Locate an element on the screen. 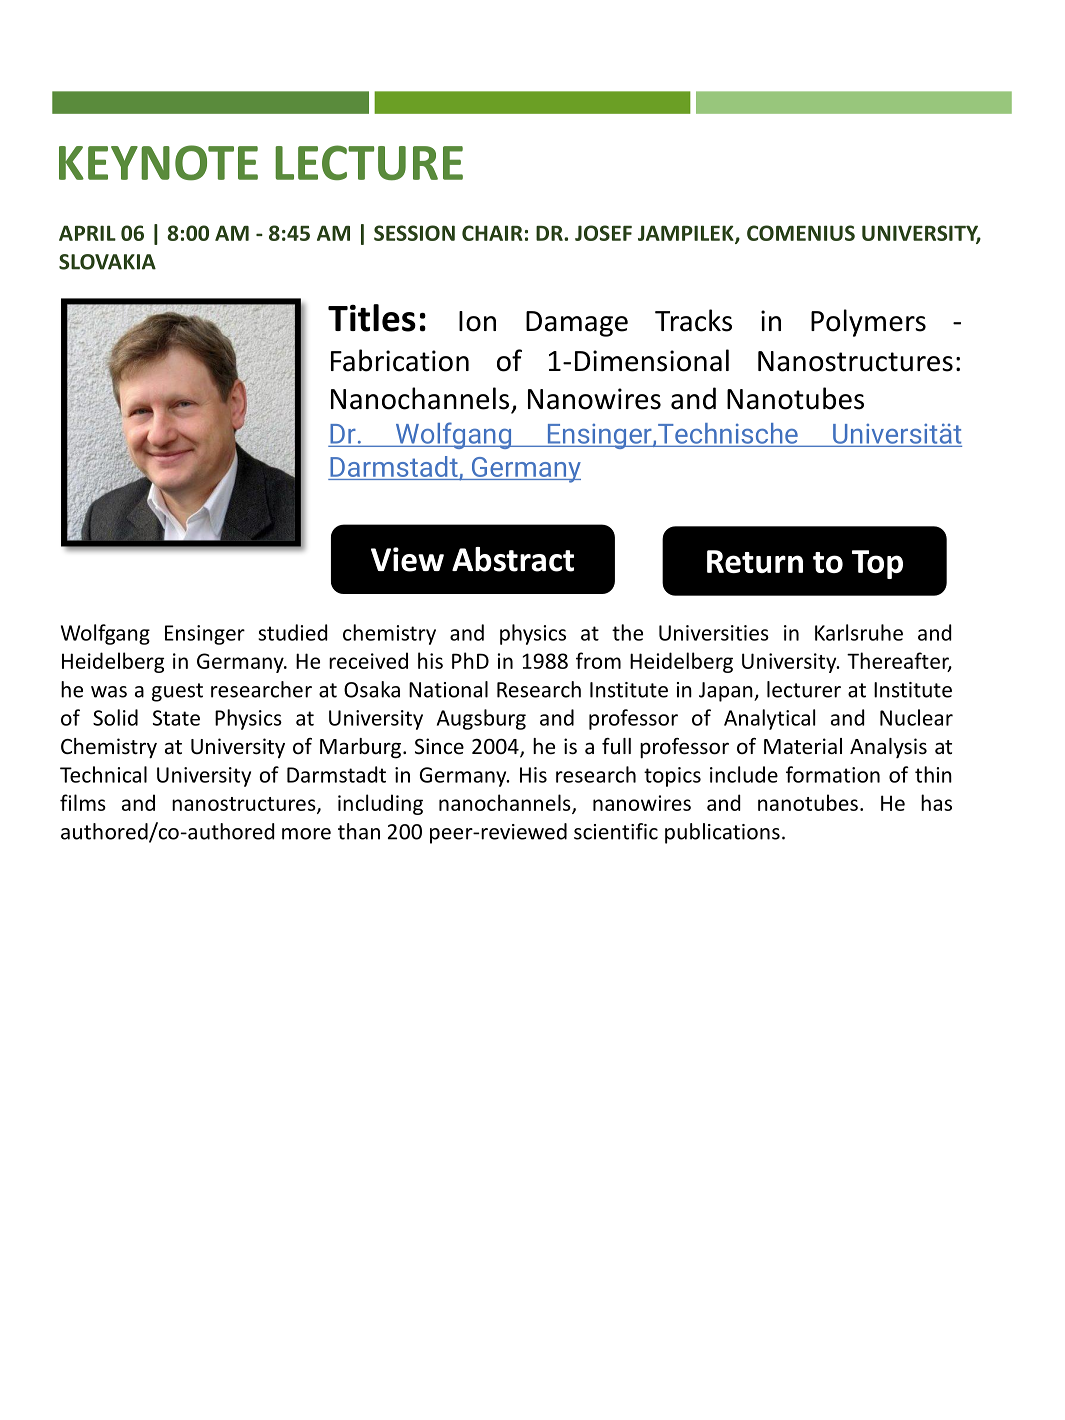  Abstract is located at coordinates (513, 559).
